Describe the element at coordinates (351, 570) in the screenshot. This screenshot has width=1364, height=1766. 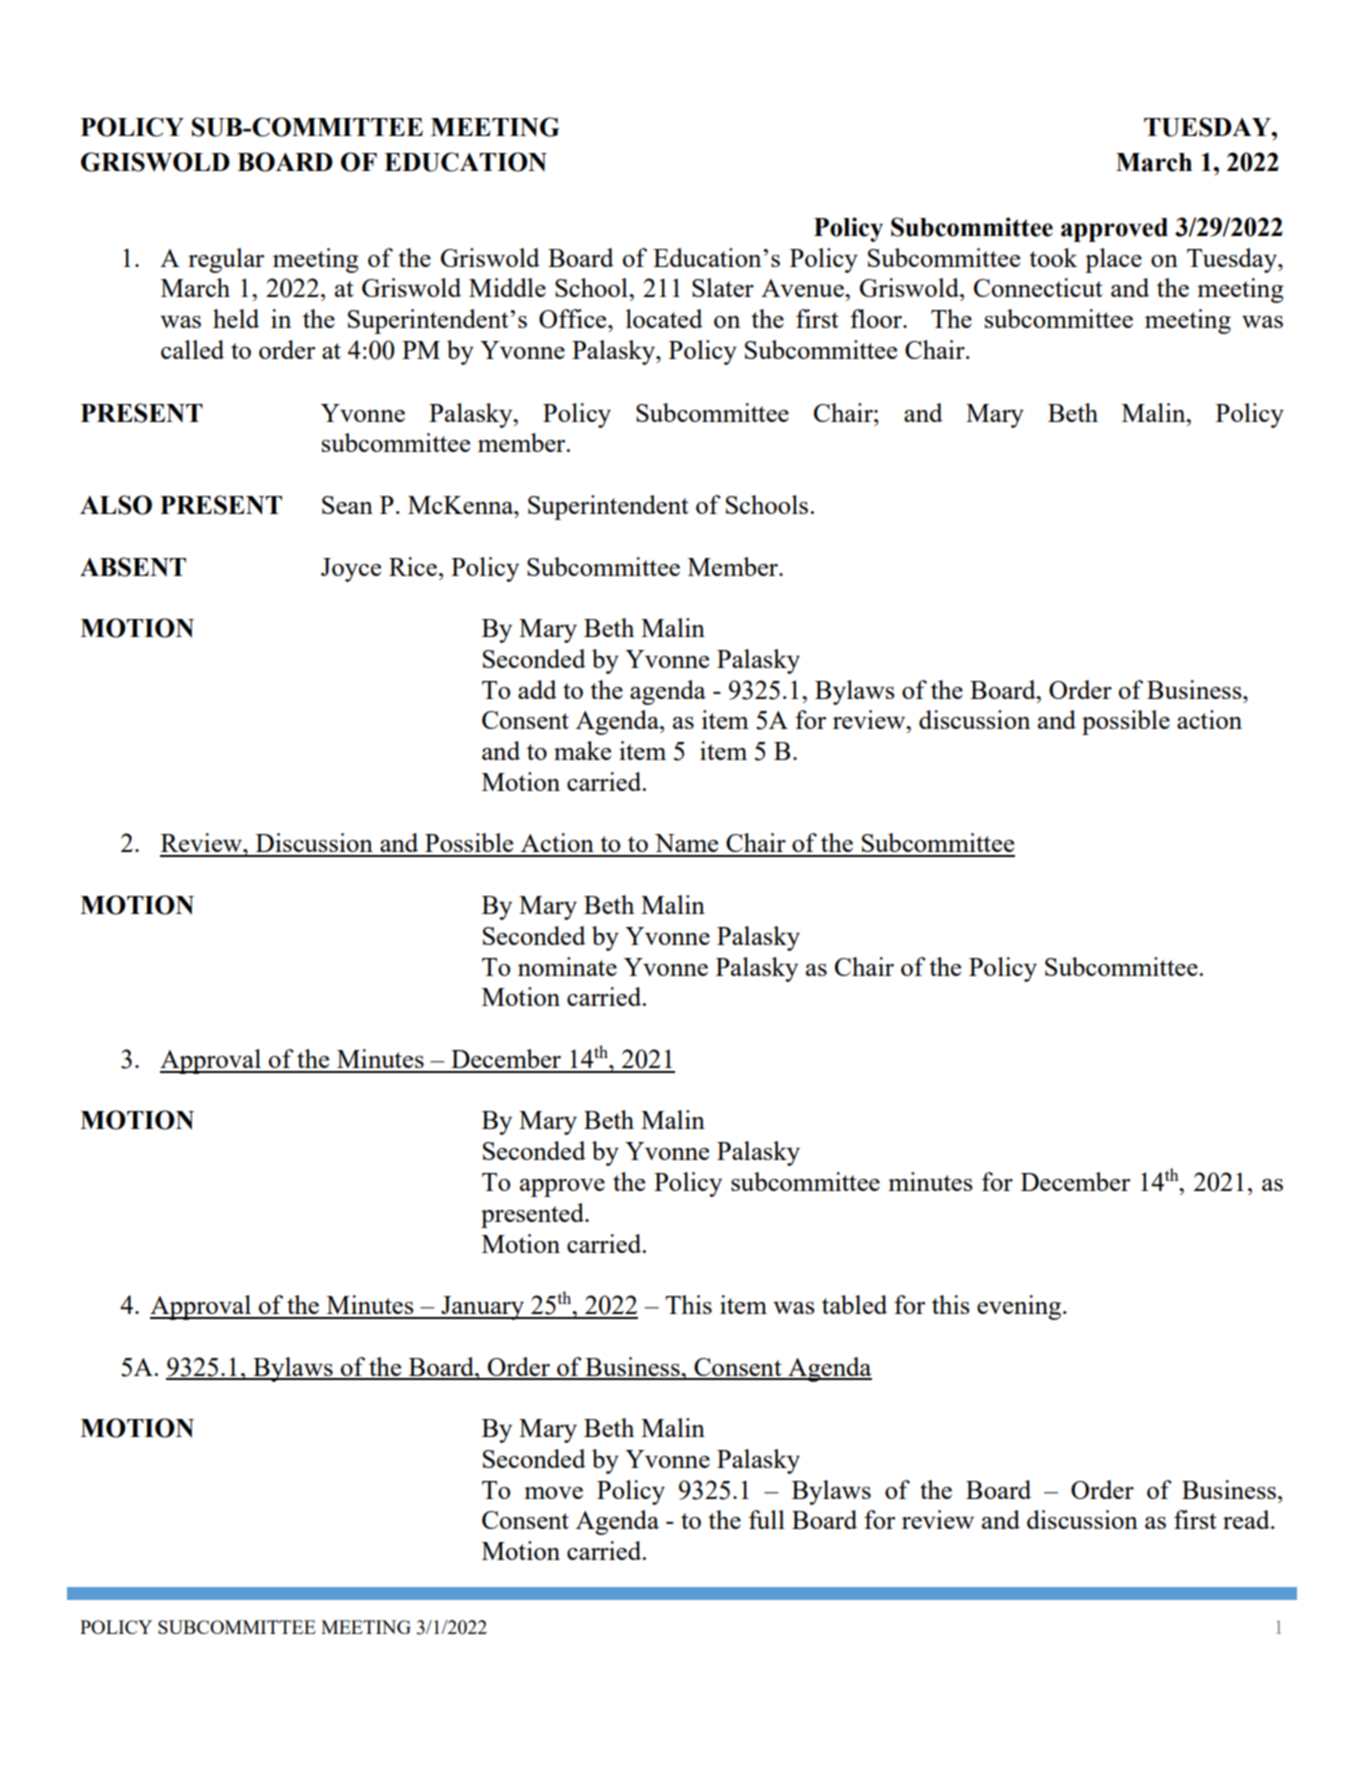
I see `Joyce` at that location.
